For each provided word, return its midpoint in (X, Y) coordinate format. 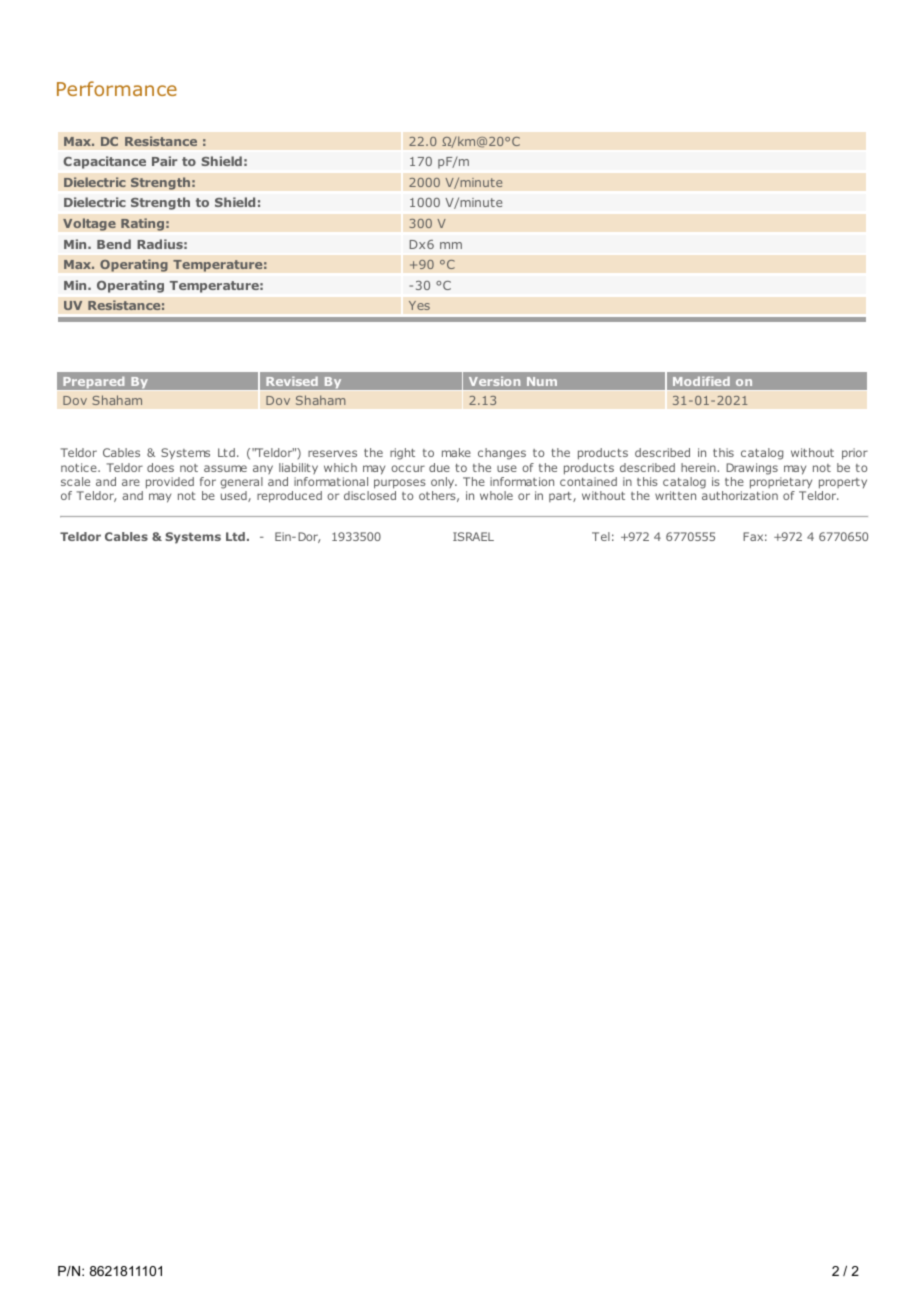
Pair (164, 161)
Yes (419, 305)
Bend (114, 244)
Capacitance (104, 162)
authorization (740, 495)
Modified (701, 381)
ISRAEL (473, 536)
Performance (117, 88)
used (235, 496)
